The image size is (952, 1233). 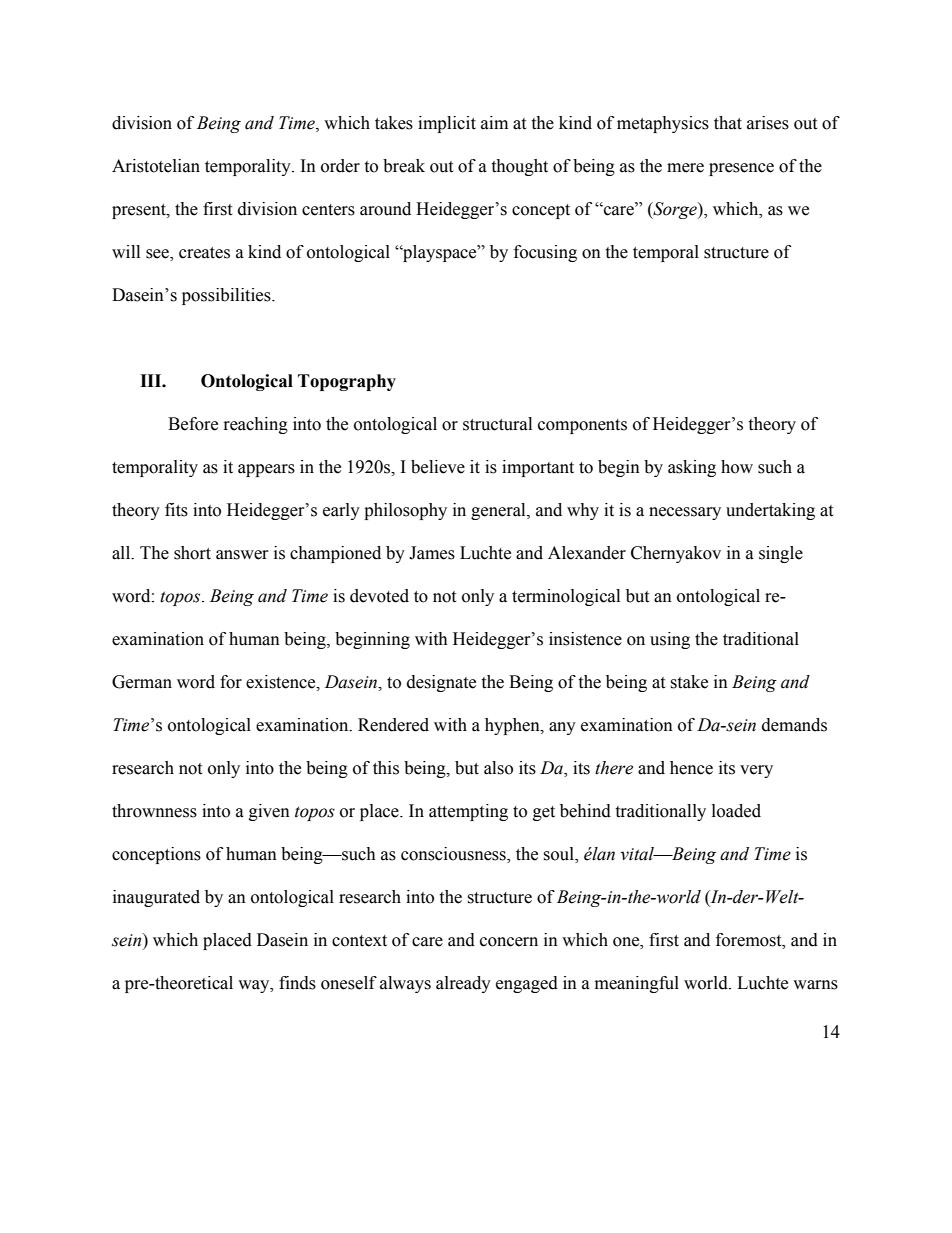 I want to click on how, so click(x=737, y=467).
